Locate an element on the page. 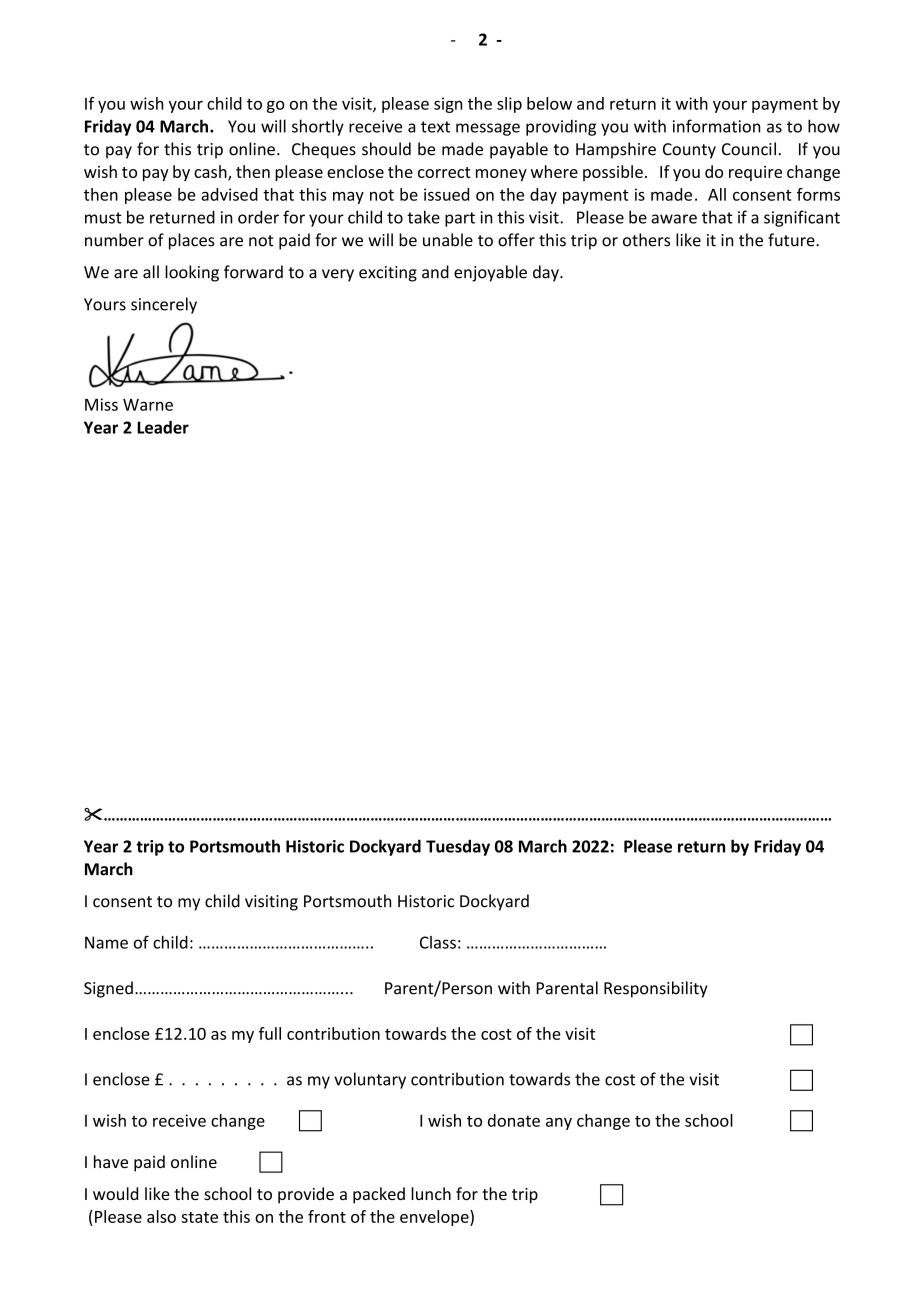  Council is located at coordinates (749, 149).
